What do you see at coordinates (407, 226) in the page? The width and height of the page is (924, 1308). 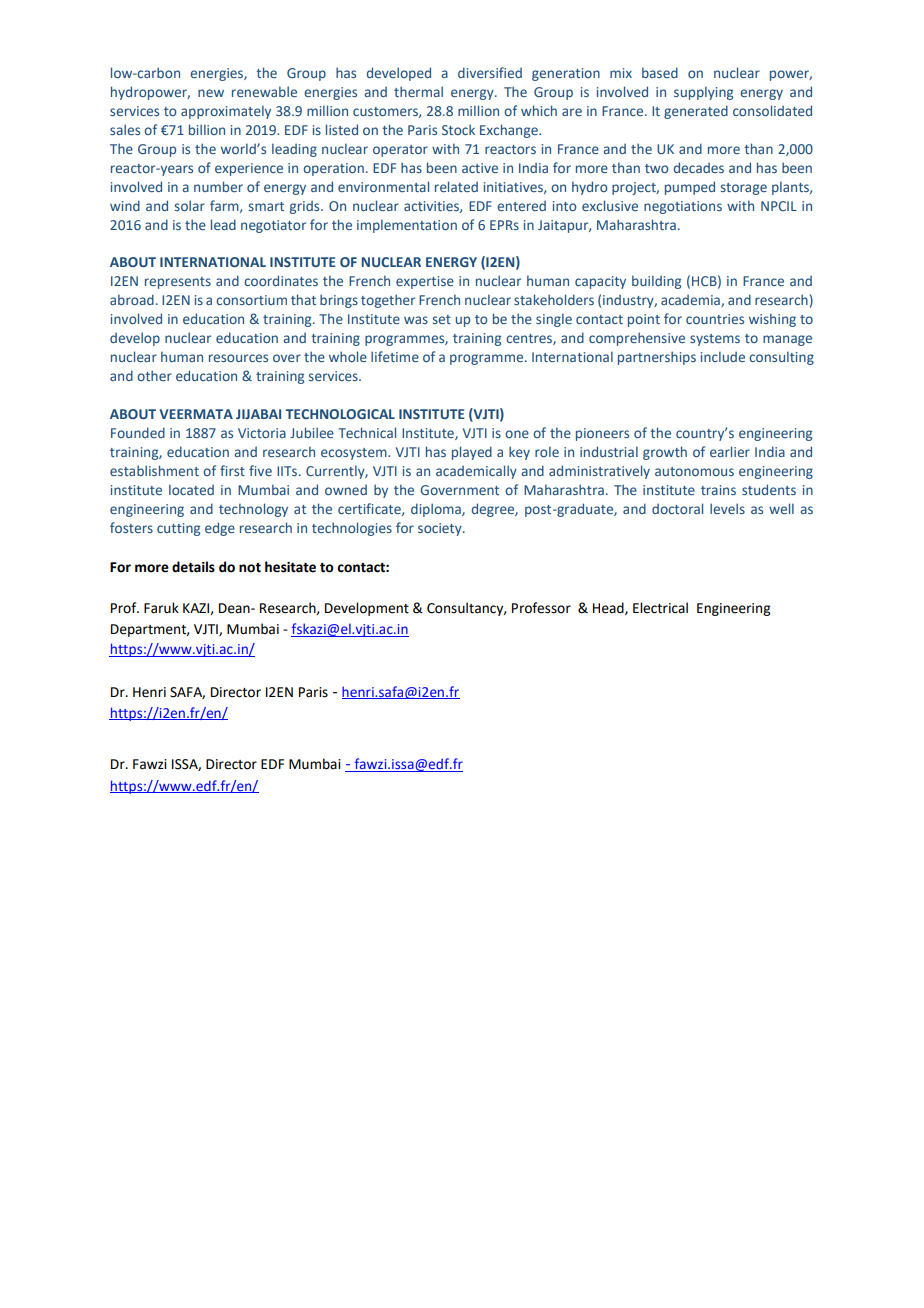 I see `implementation` at bounding box center [407, 226].
